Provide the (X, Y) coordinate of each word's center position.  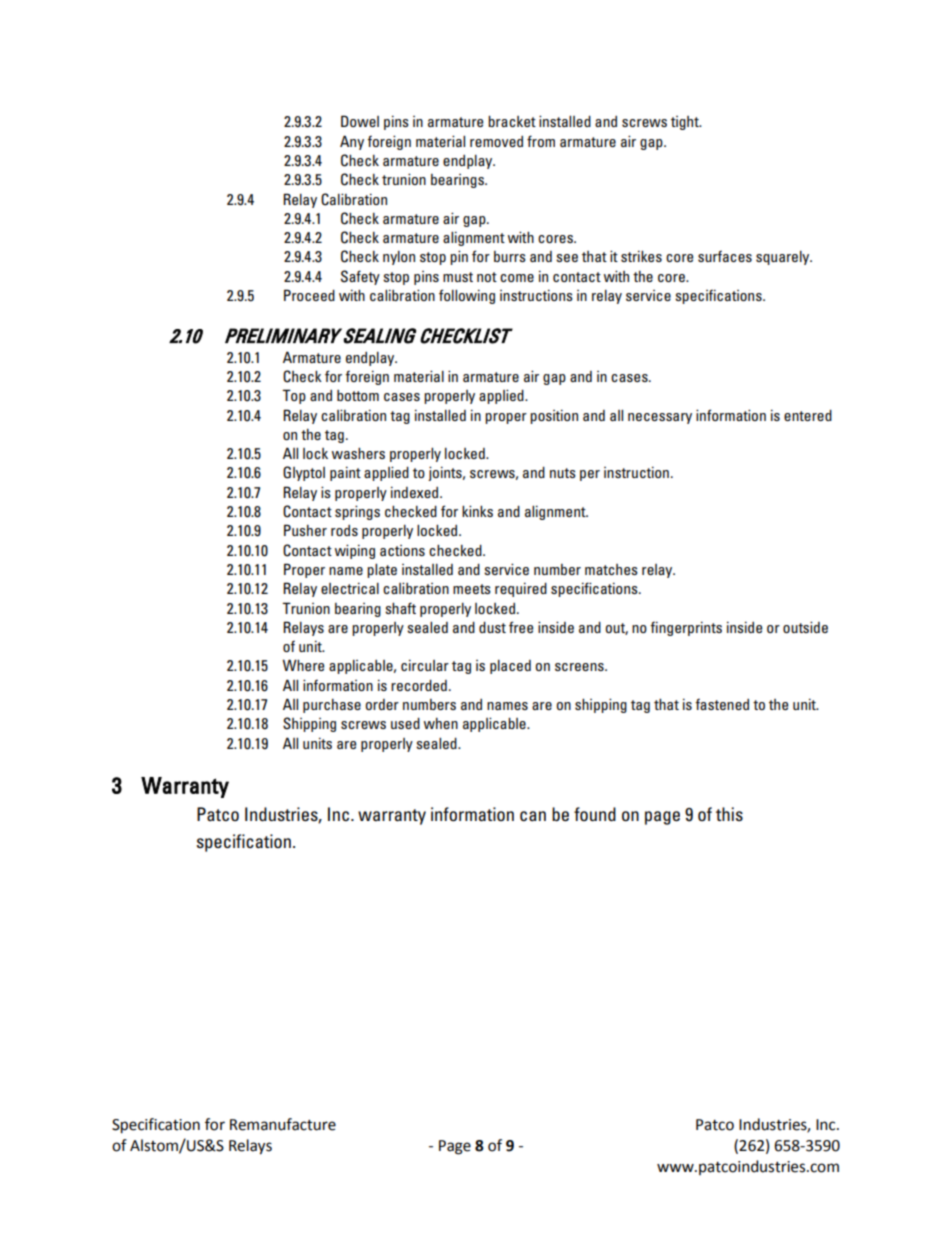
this (729, 814)
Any (352, 142)
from (541, 141)
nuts (563, 473)
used (405, 723)
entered (808, 415)
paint (345, 474)
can (533, 816)
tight (686, 123)
